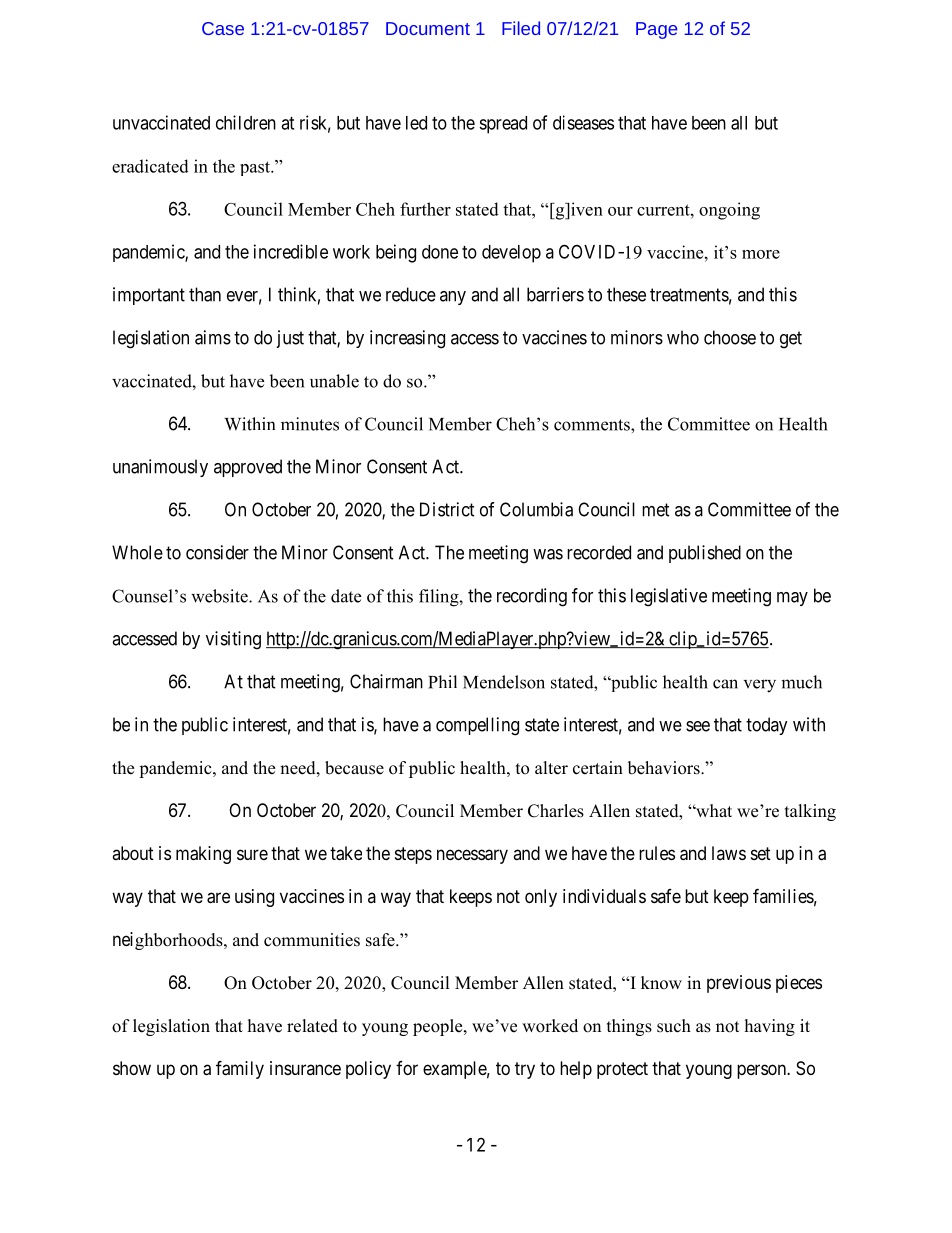  What do you see at coordinates (656, 510) in the screenshot?
I see `met` at bounding box center [656, 510].
